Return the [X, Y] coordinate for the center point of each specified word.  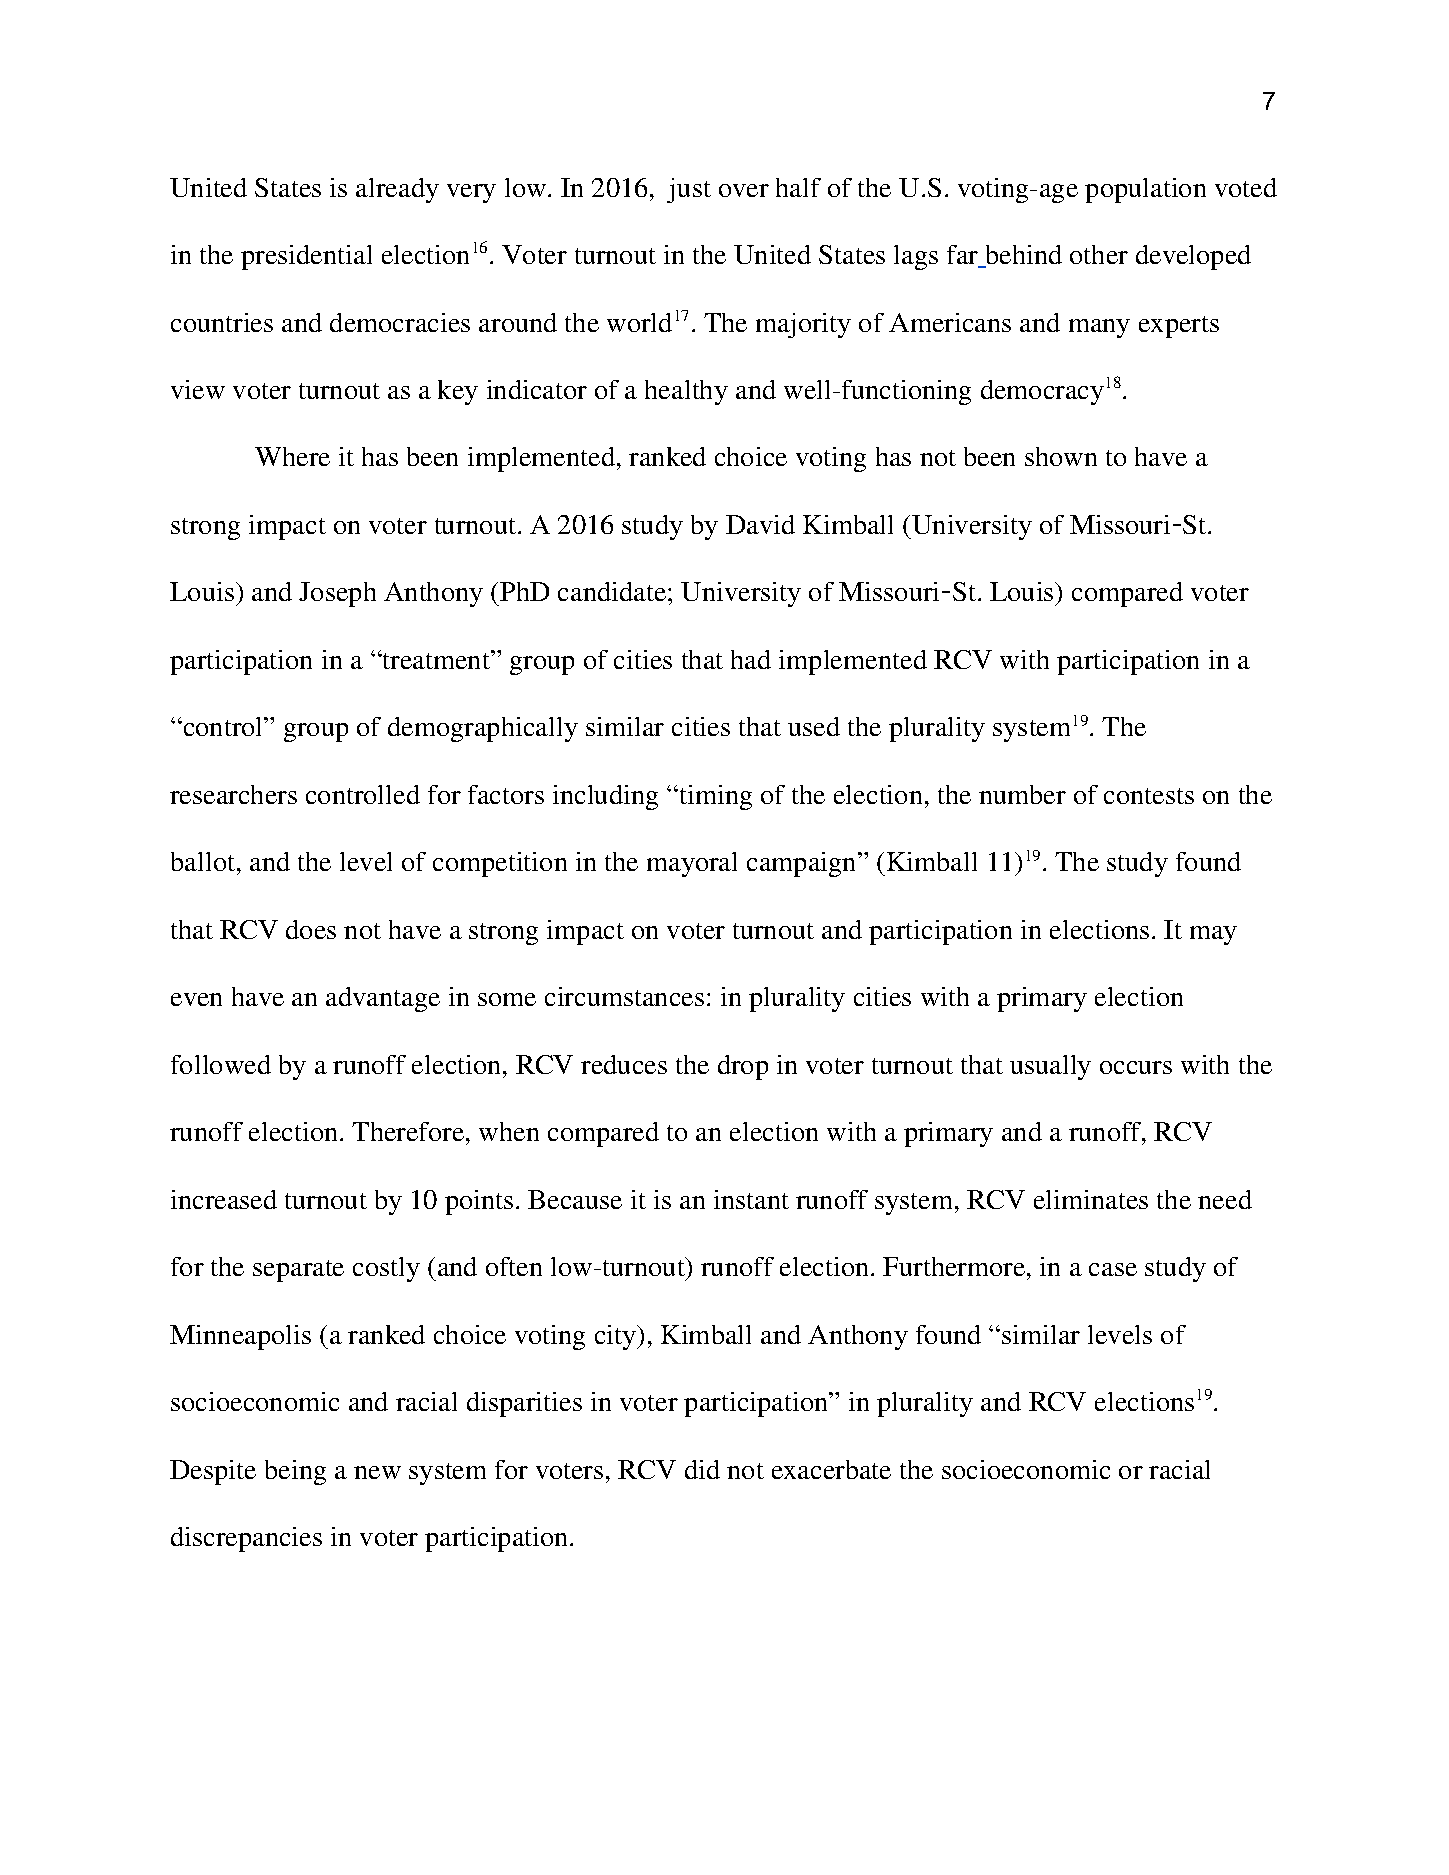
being [295, 1472]
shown [1061, 456]
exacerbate [831, 1469]
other [1099, 254]
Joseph [337, 594]
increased [224, 1199]
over [744, 190]
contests [1149, 796]
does [311, 929]
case [1113, 1269]
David [760, 524]
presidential [306, 257]
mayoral [692, 864]
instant [751, 1199]
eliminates [1091, 1199]
